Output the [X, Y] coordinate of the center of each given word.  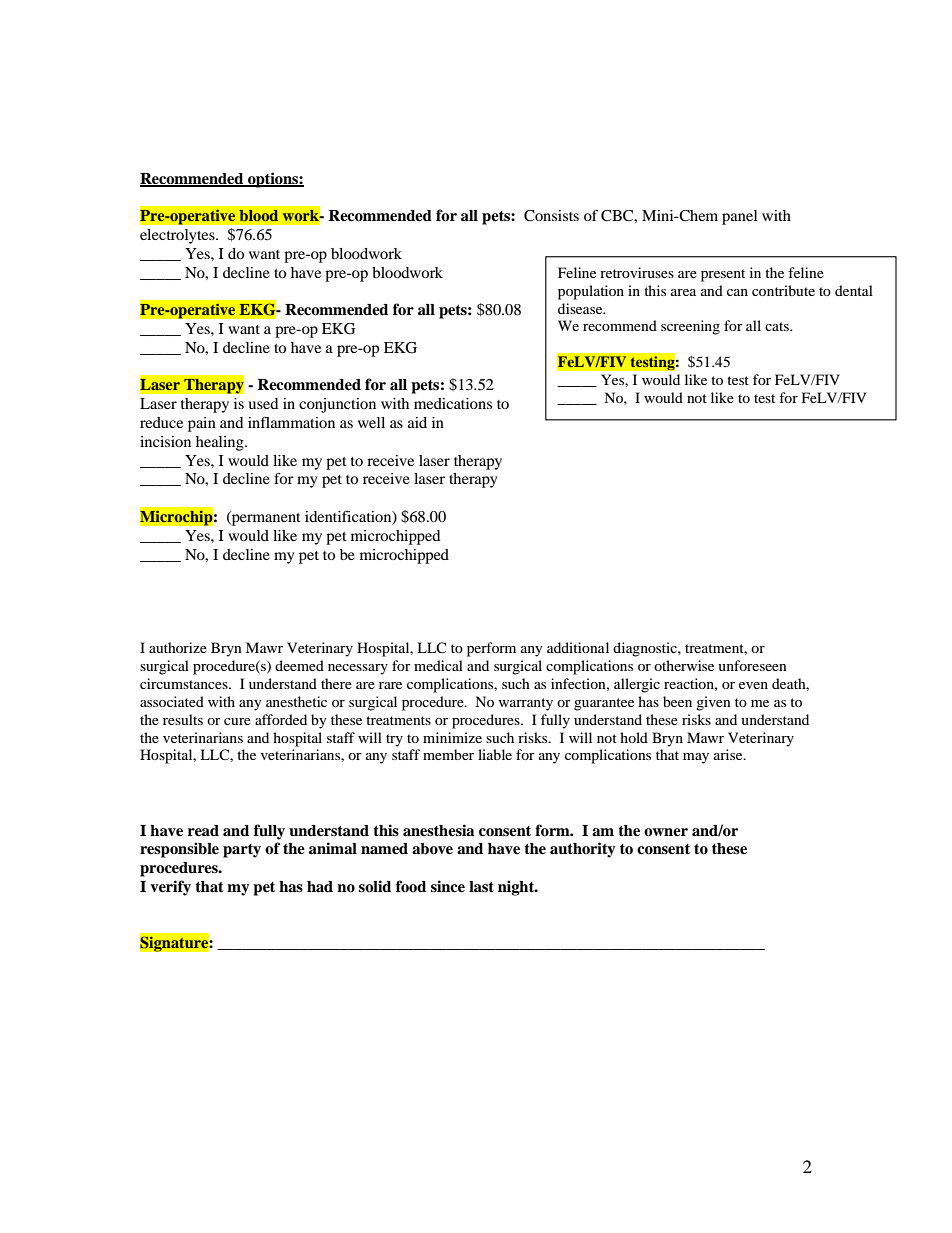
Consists [551, 216]
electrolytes [178, 236]
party [242, 851]
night [517, 888]
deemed [299, 665]
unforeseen [752, 665]
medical [438, 665]
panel [740, 217]
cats [778, 326]
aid [417, 422]
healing [221, 443]
